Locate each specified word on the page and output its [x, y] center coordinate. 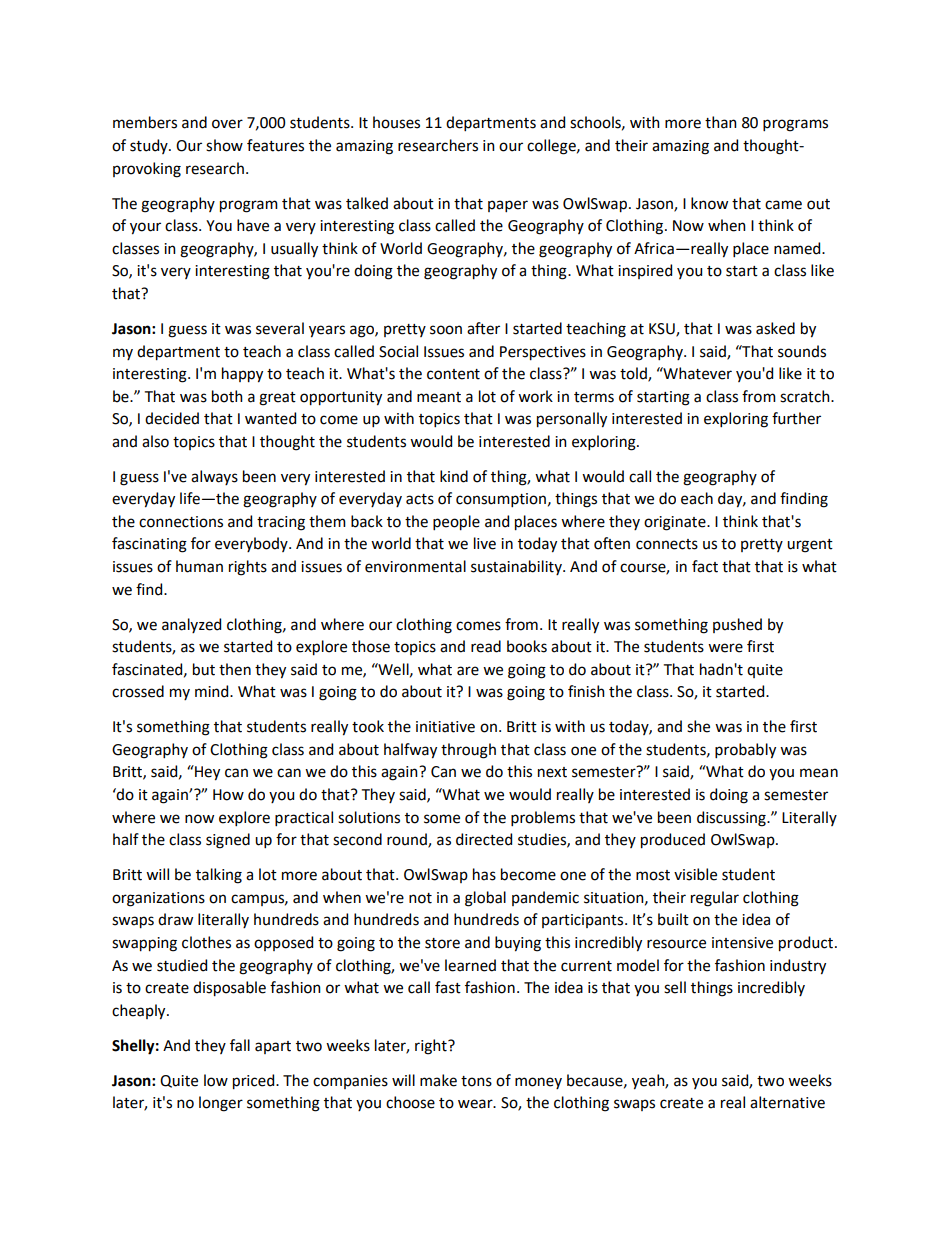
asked [775, 328]
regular [715, 899]
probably [745, 751]
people [456, 523]
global [485, 899]
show [224, 145]
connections [181, 522]
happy [242, 375]
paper [508, 206]
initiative [445, 727]
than [721, 122]
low [216, 1080]
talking [219, 876]
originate [676, 523]
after [483, 328]
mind [213, 691]
